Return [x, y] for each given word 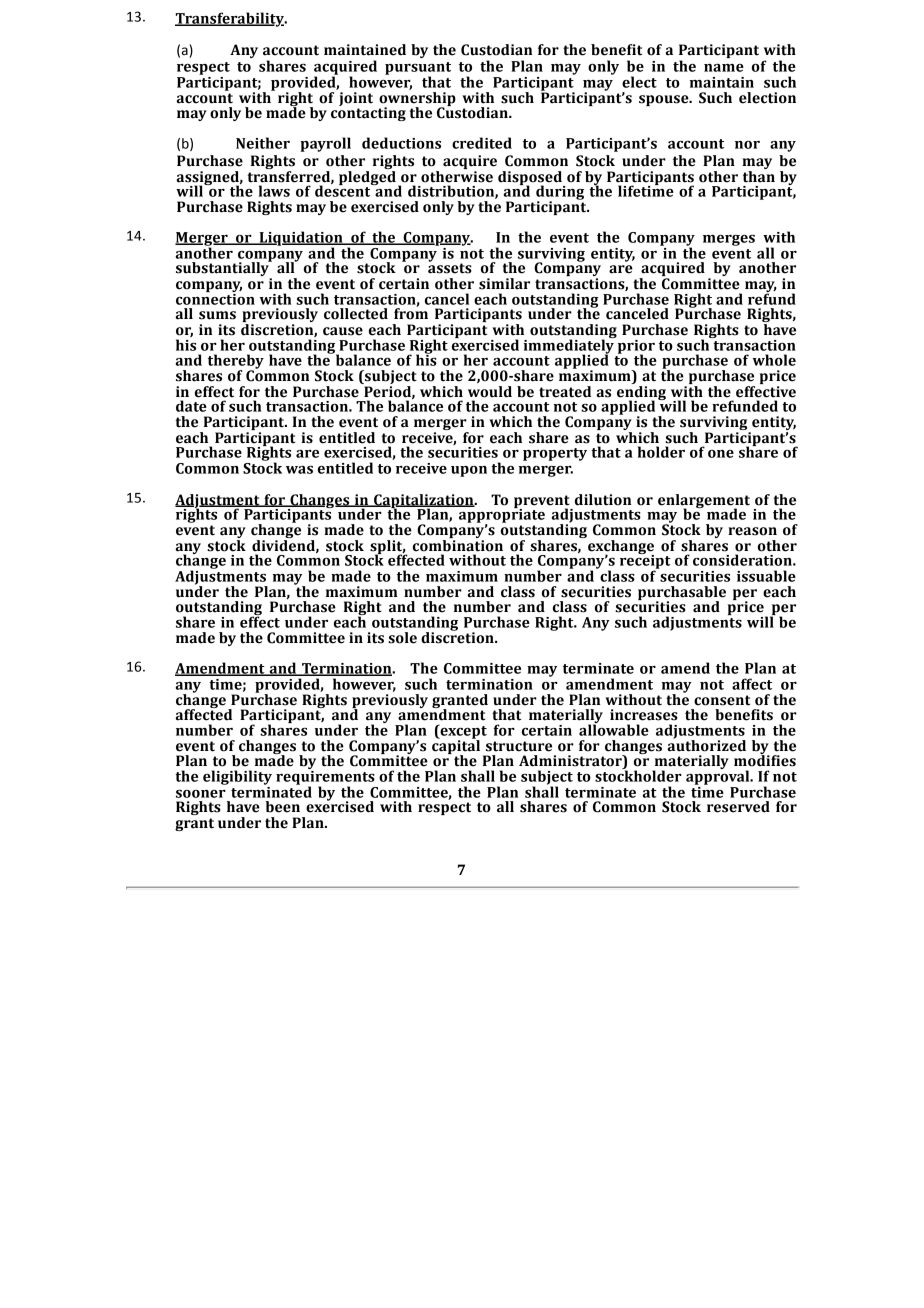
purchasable [682, 594]
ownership [417, 100]
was [299, 469]
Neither [263, 143]
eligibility [237, 777]
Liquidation [301, 239]
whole [774, 360]
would [490, 392]
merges [729, 240]
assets [450, 267]
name [724, 68]
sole [402, 638]
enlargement [704, 502]
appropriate [501, 515]
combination [458, 546]
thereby [236, 362]
